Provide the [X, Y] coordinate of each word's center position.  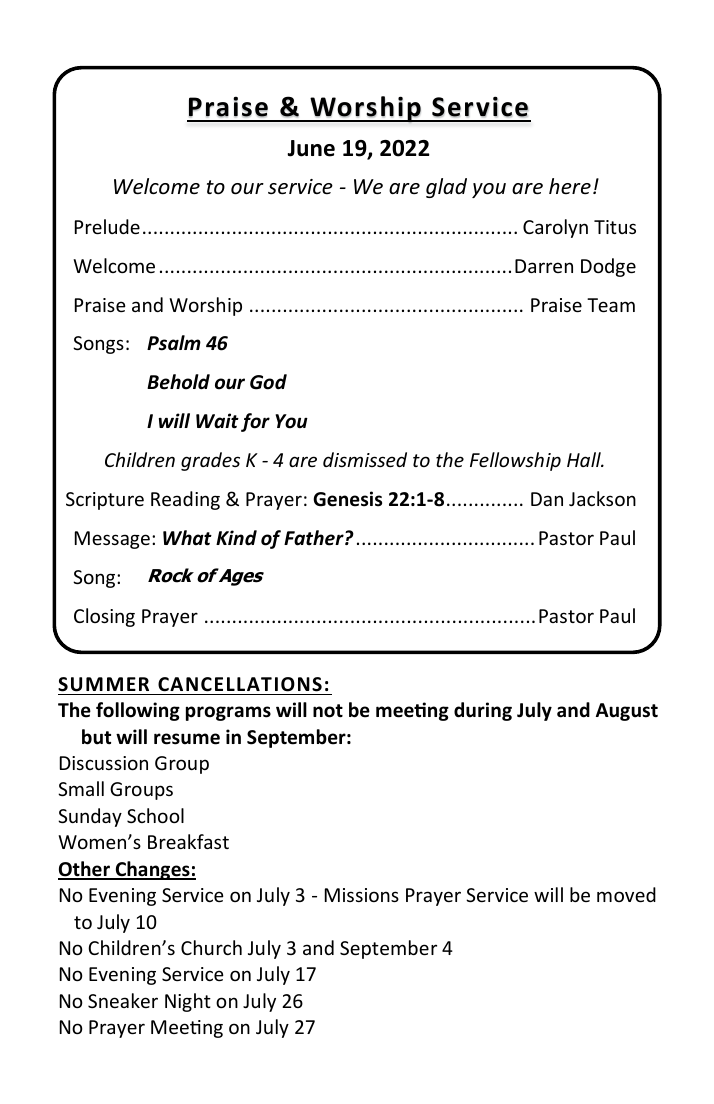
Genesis [347, 499]
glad [446, 188]
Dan [547, 499]
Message [112, 540]
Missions [362, 895]
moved [626, 894]
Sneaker [123, 1000]
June [311, 148]
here [570, 186]
